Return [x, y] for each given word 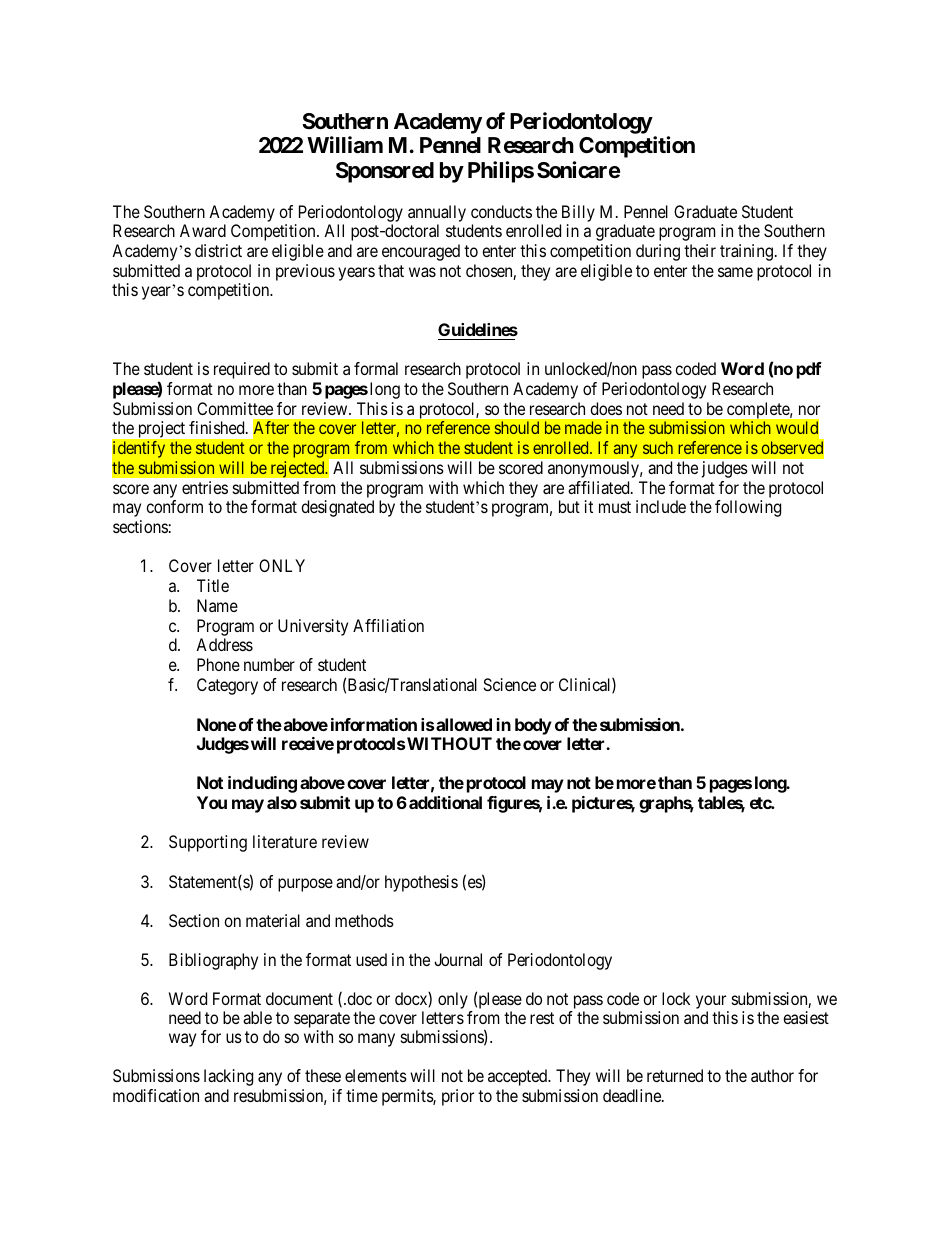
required [242, 370]
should [517, 427]
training [746, 252]
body [533, 726]
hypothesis [421, 883]
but [569, 506]
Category [227, 686]
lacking [228, 1077]
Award [203, 230]
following [748, 508]
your [712, 1003]
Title [213, 585]
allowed [464, 724]
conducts [501, 211]
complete [759, 410]
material [273, 920]
